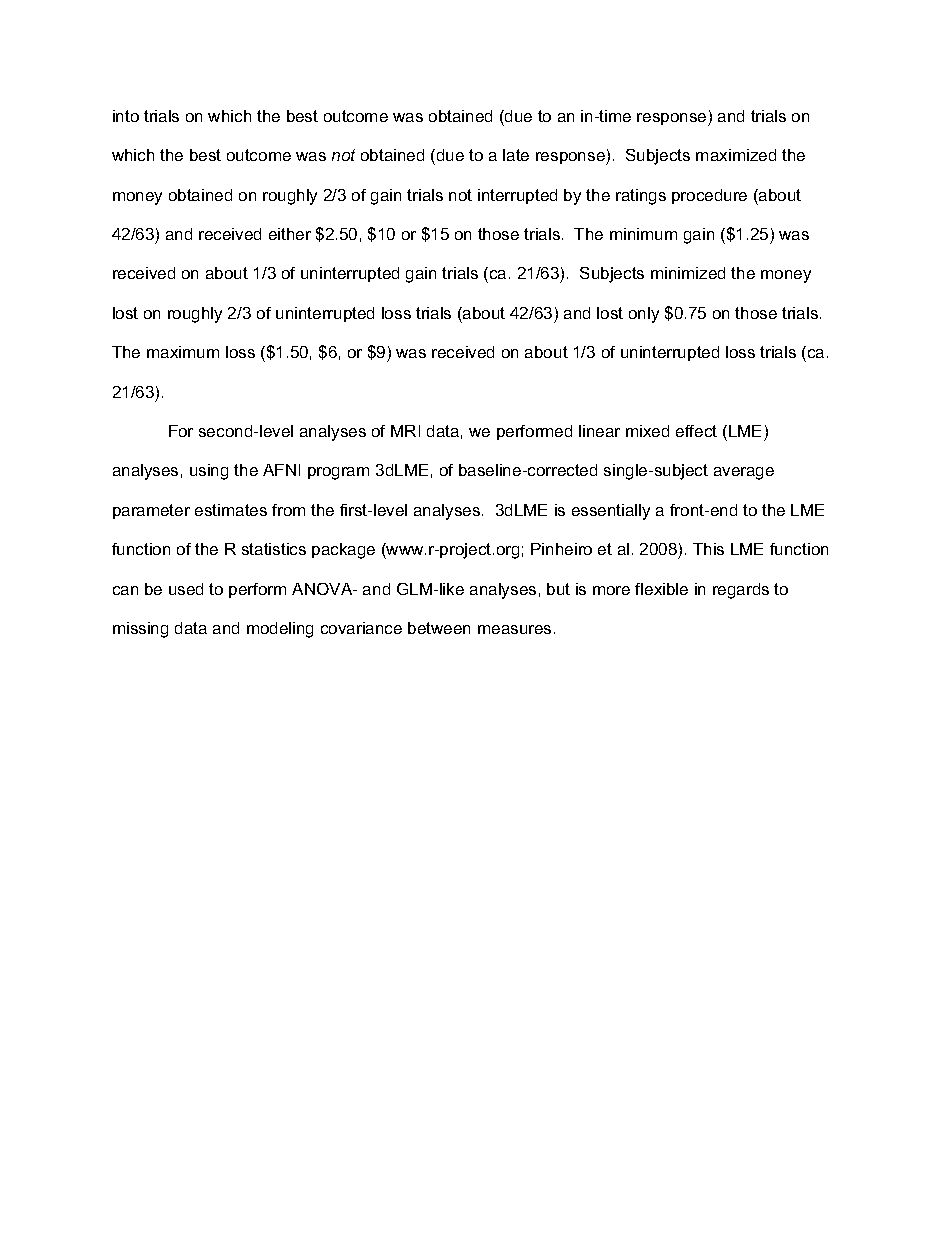  Describe the element at coordinates (516, 155) in the page. I see `late` at that location.
